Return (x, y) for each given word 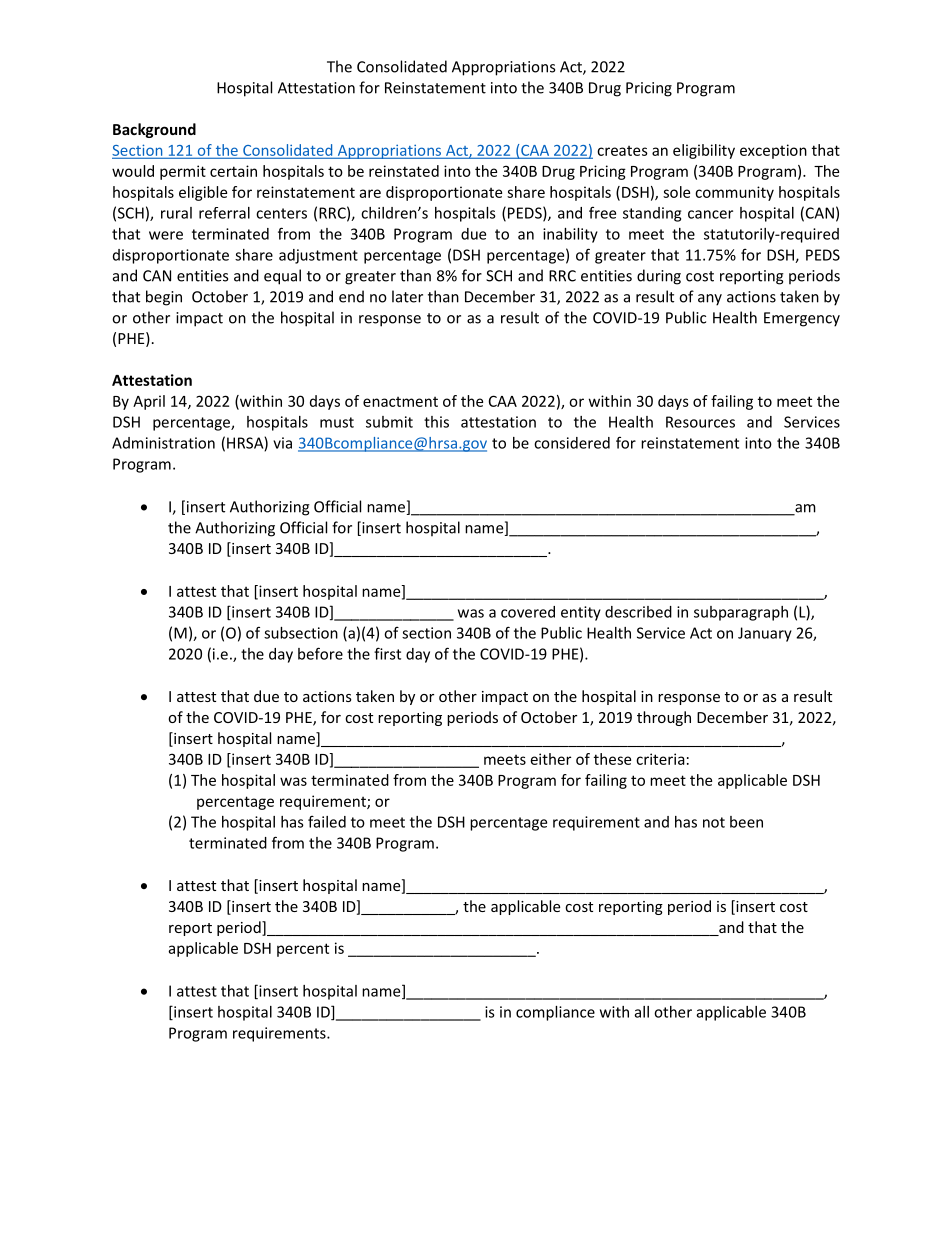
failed (327, 821)
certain (233, 171)
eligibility (704, 151)
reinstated (404, 171)
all (642, 1012)
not (714, 822)
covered (528, 612)
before (320, 653)
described (638, 612)
